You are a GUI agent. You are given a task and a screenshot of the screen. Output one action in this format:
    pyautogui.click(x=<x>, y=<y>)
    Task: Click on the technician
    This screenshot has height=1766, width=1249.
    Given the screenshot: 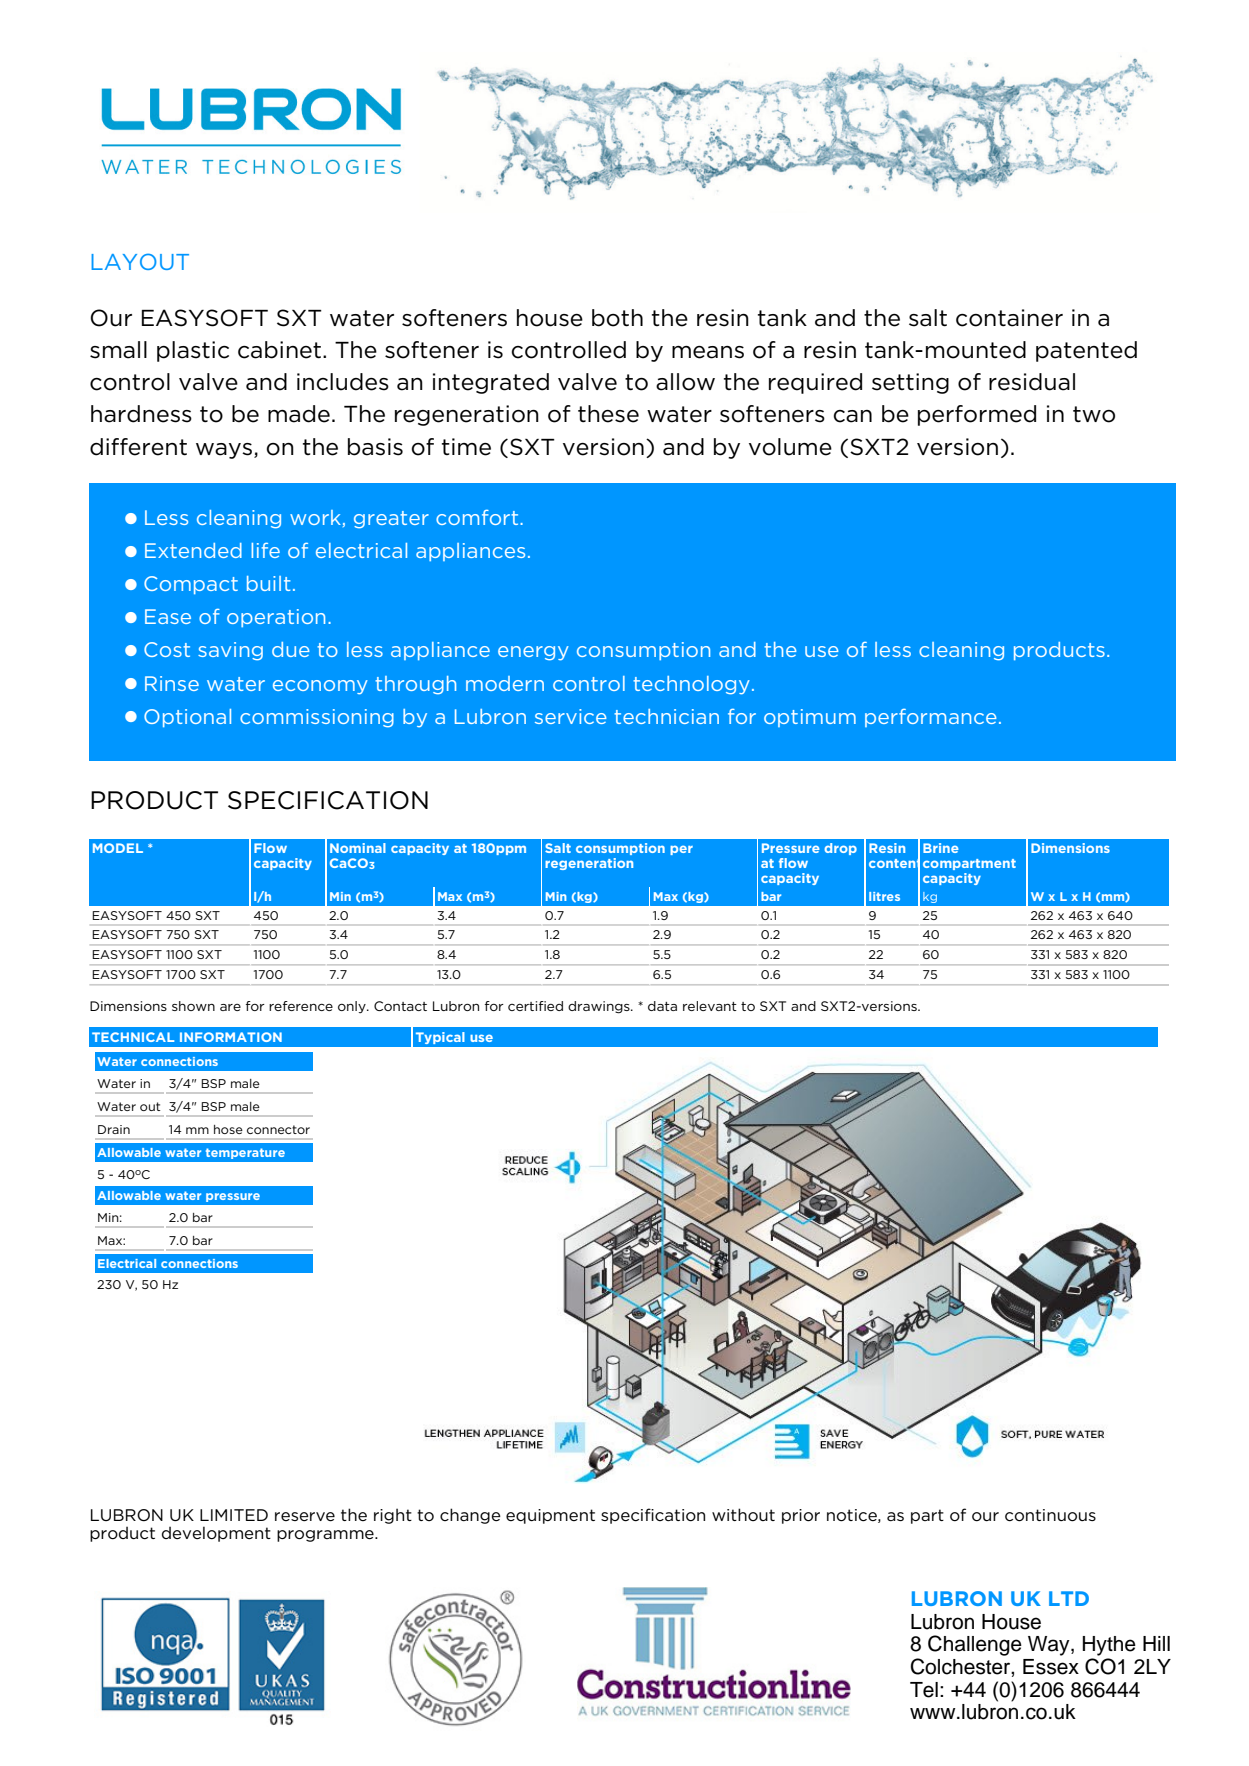 What is the action you would take?
    pyautogui.click(x=666, y=716)
